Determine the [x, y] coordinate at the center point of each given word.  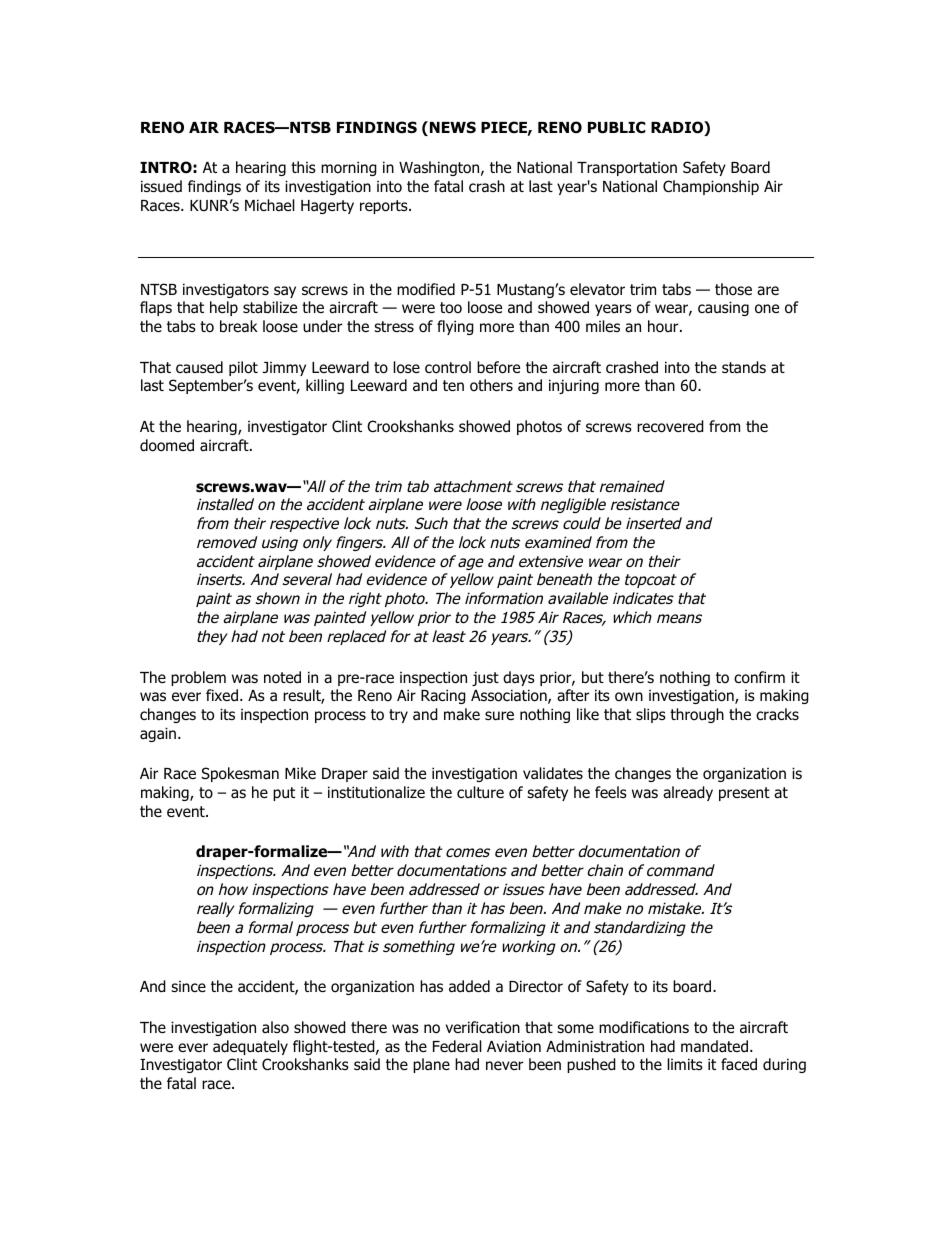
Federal [457, 1046]
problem [198, 678]
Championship [711, 187]
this [303, 167]
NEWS [451, 128]
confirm [759, 677]
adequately [250, 1047]
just [485, 678]
